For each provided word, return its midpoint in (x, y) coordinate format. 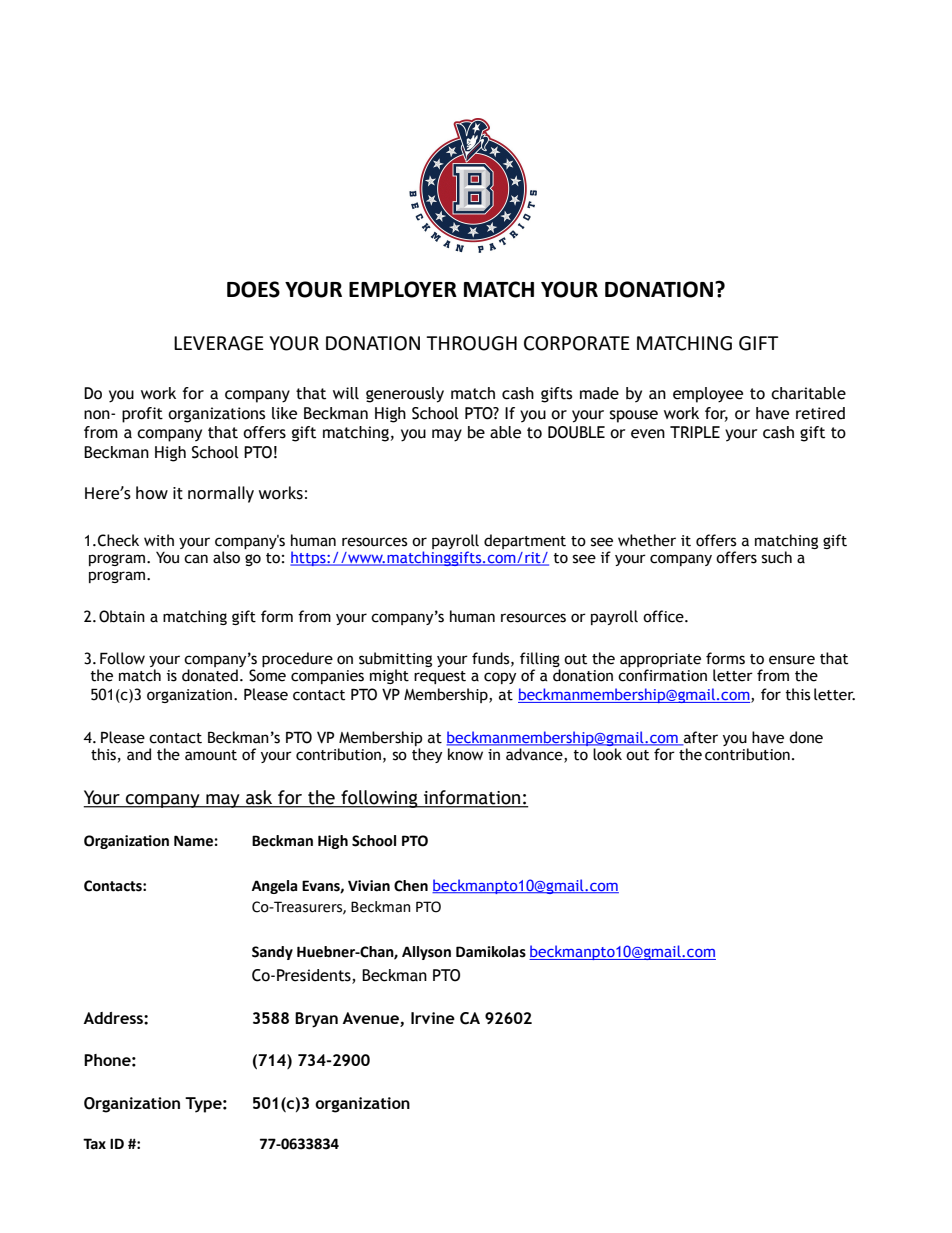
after (700, 738)
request (440, 677)
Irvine (433, 1018)
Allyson (426, 953)
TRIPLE (695, 432)
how (152, 493)
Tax (94, 1144)
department (525, 541)
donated (210, 675)
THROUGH (471, 343)
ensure (792, 660)
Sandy (272, 953)
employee (708, 395)
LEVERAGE (219, 343)
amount (211, 755)
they (427, 755)
